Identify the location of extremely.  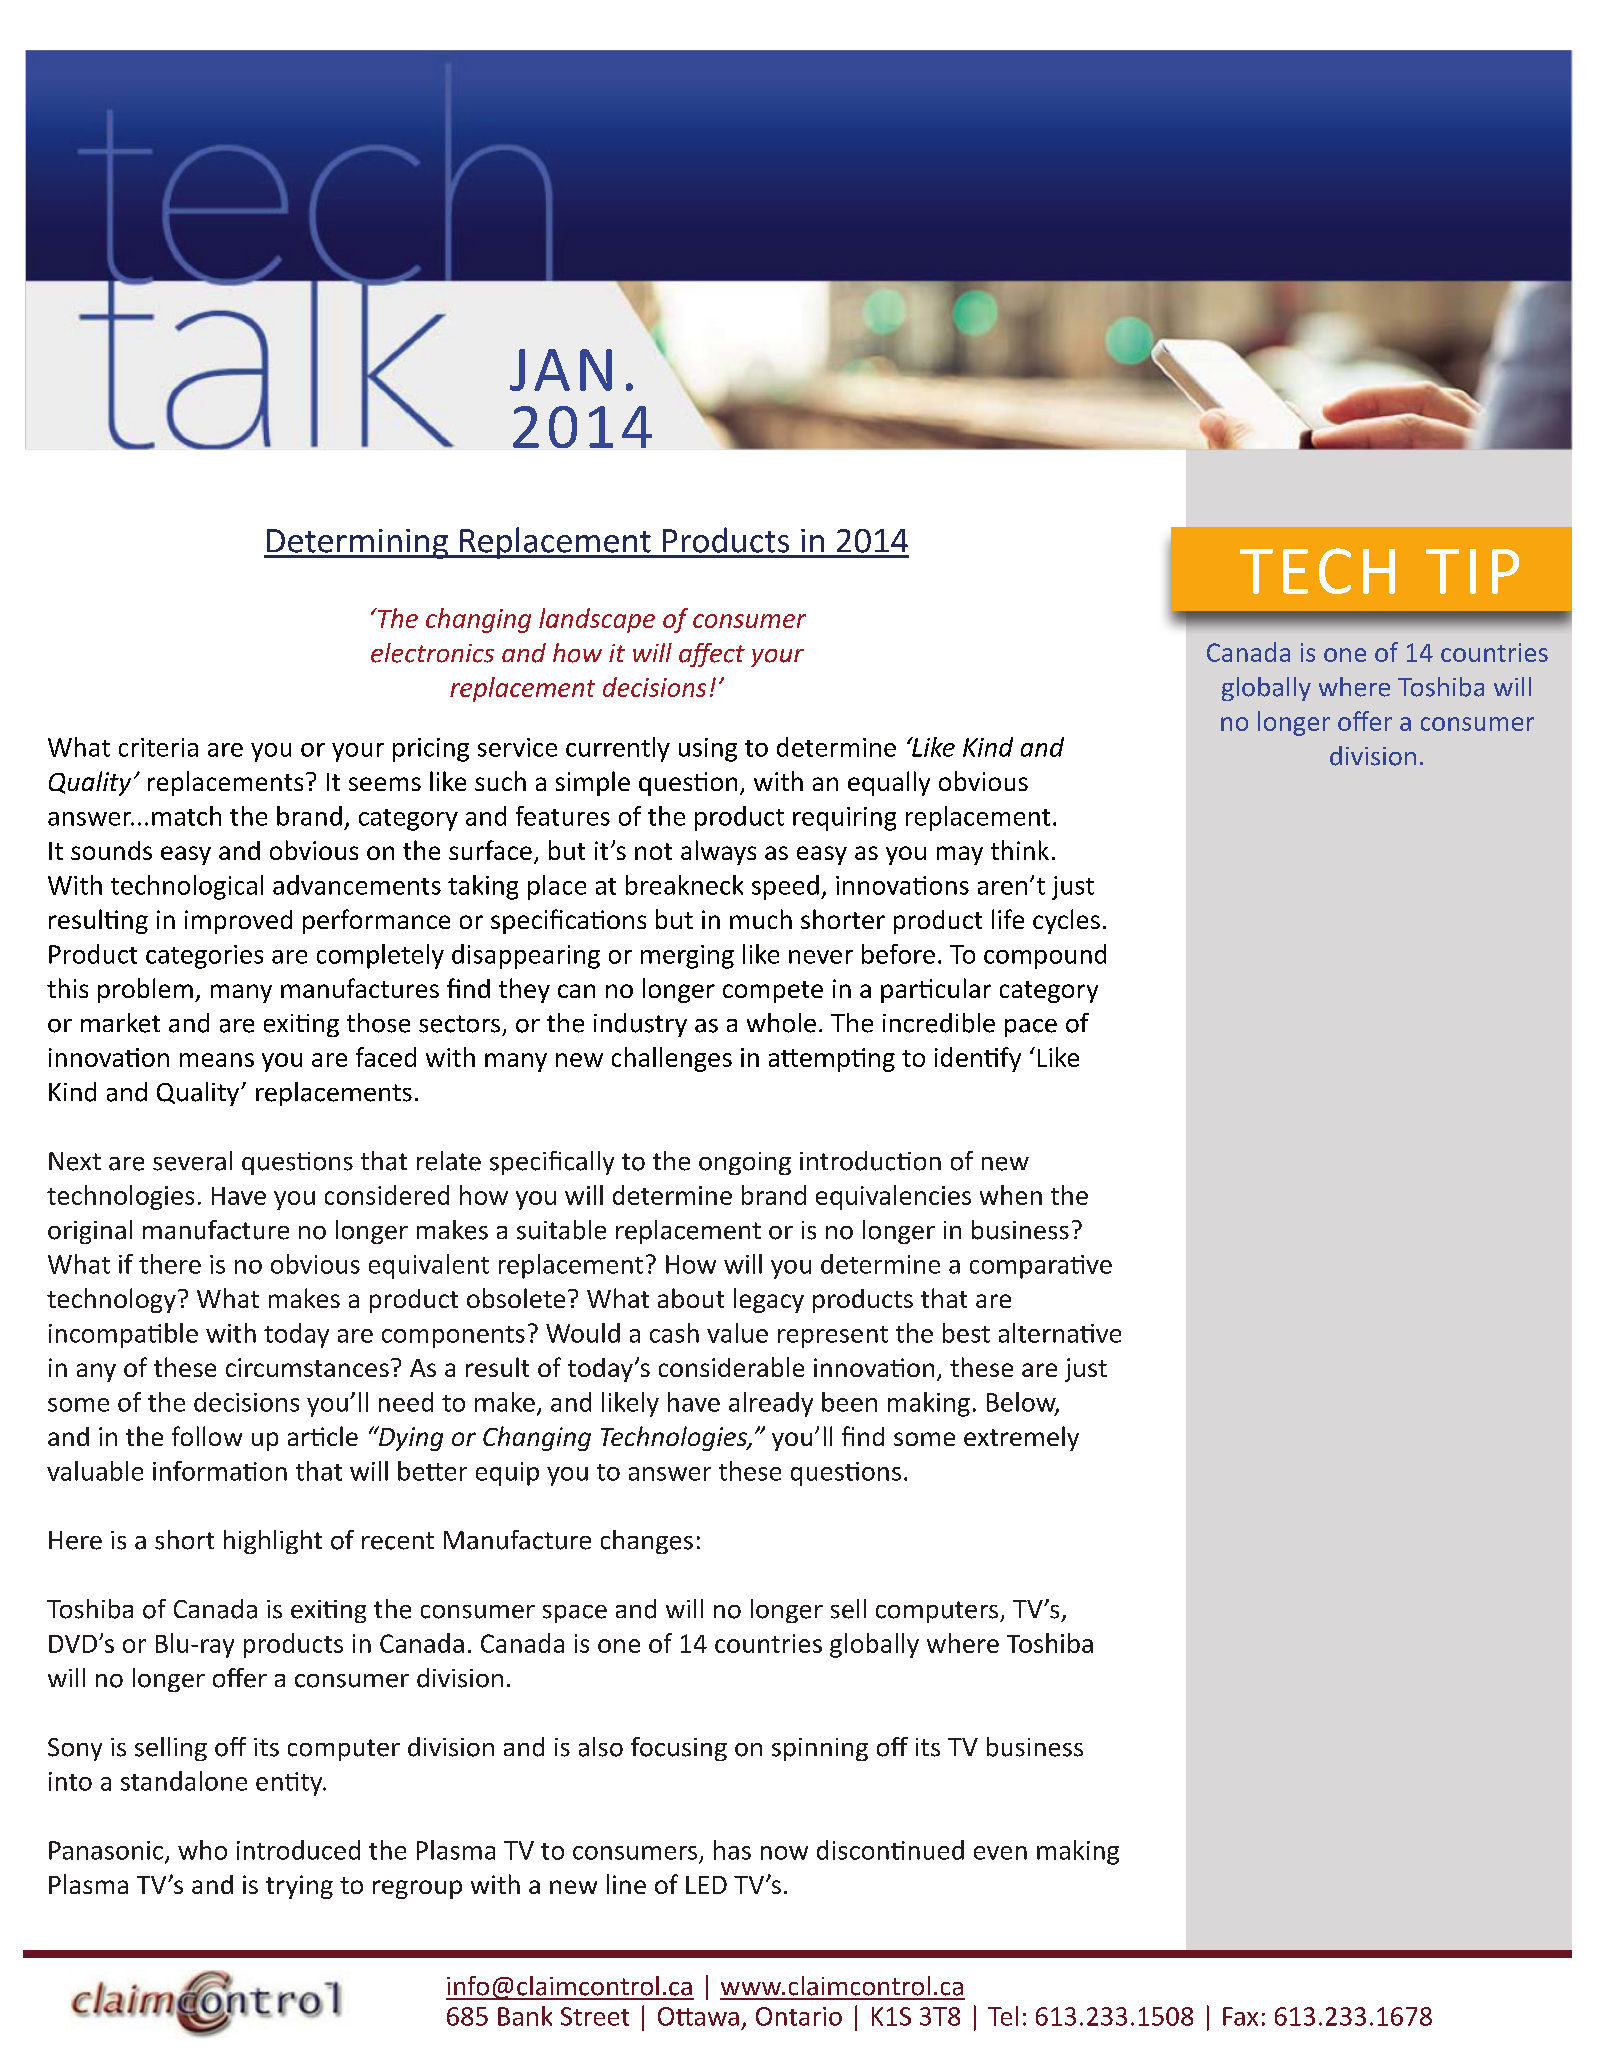
(1021, 1438).
